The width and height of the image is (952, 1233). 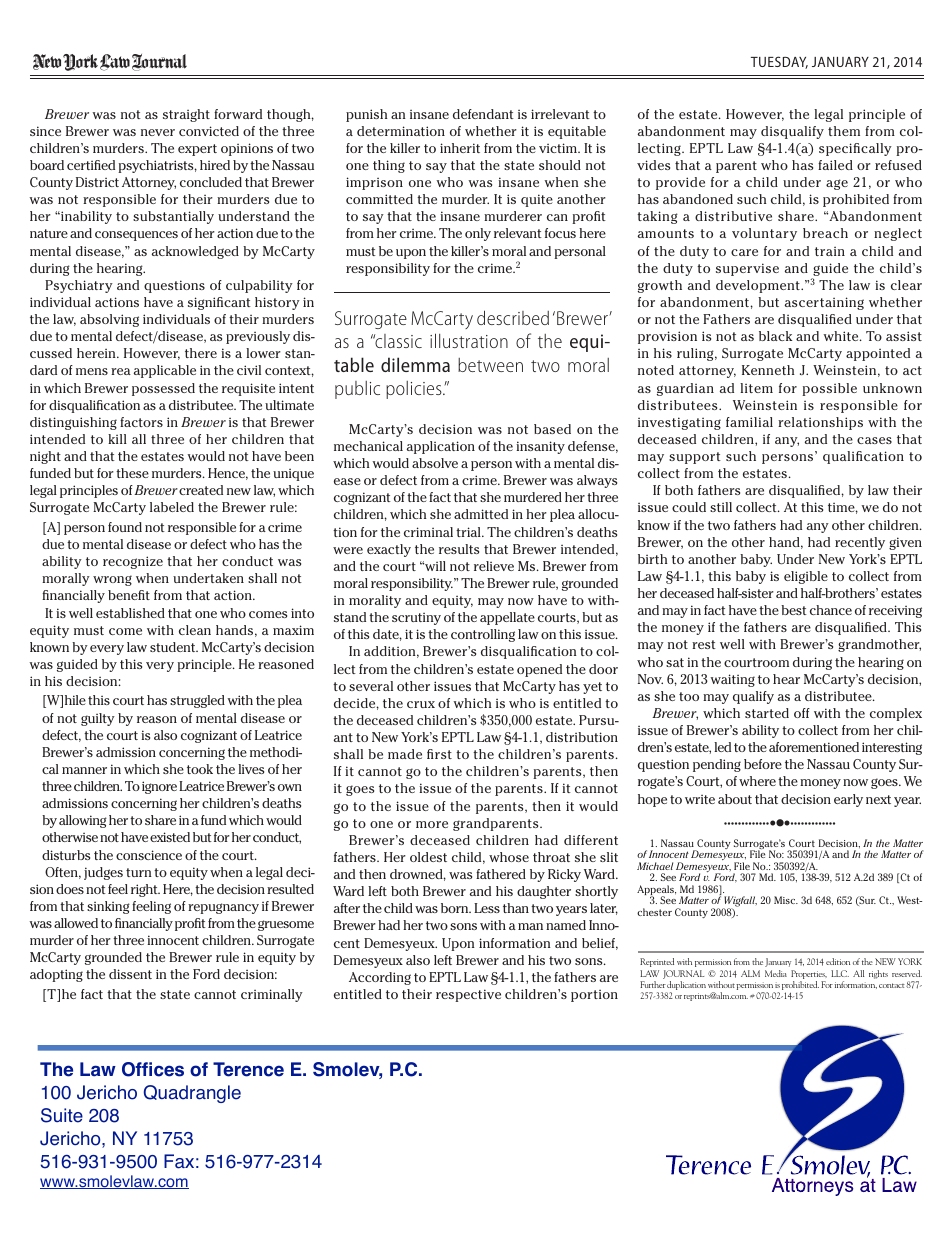 What do you see at coordinates (186, 115) in the image?
I see `straight` at bounding box center [186, 115].
